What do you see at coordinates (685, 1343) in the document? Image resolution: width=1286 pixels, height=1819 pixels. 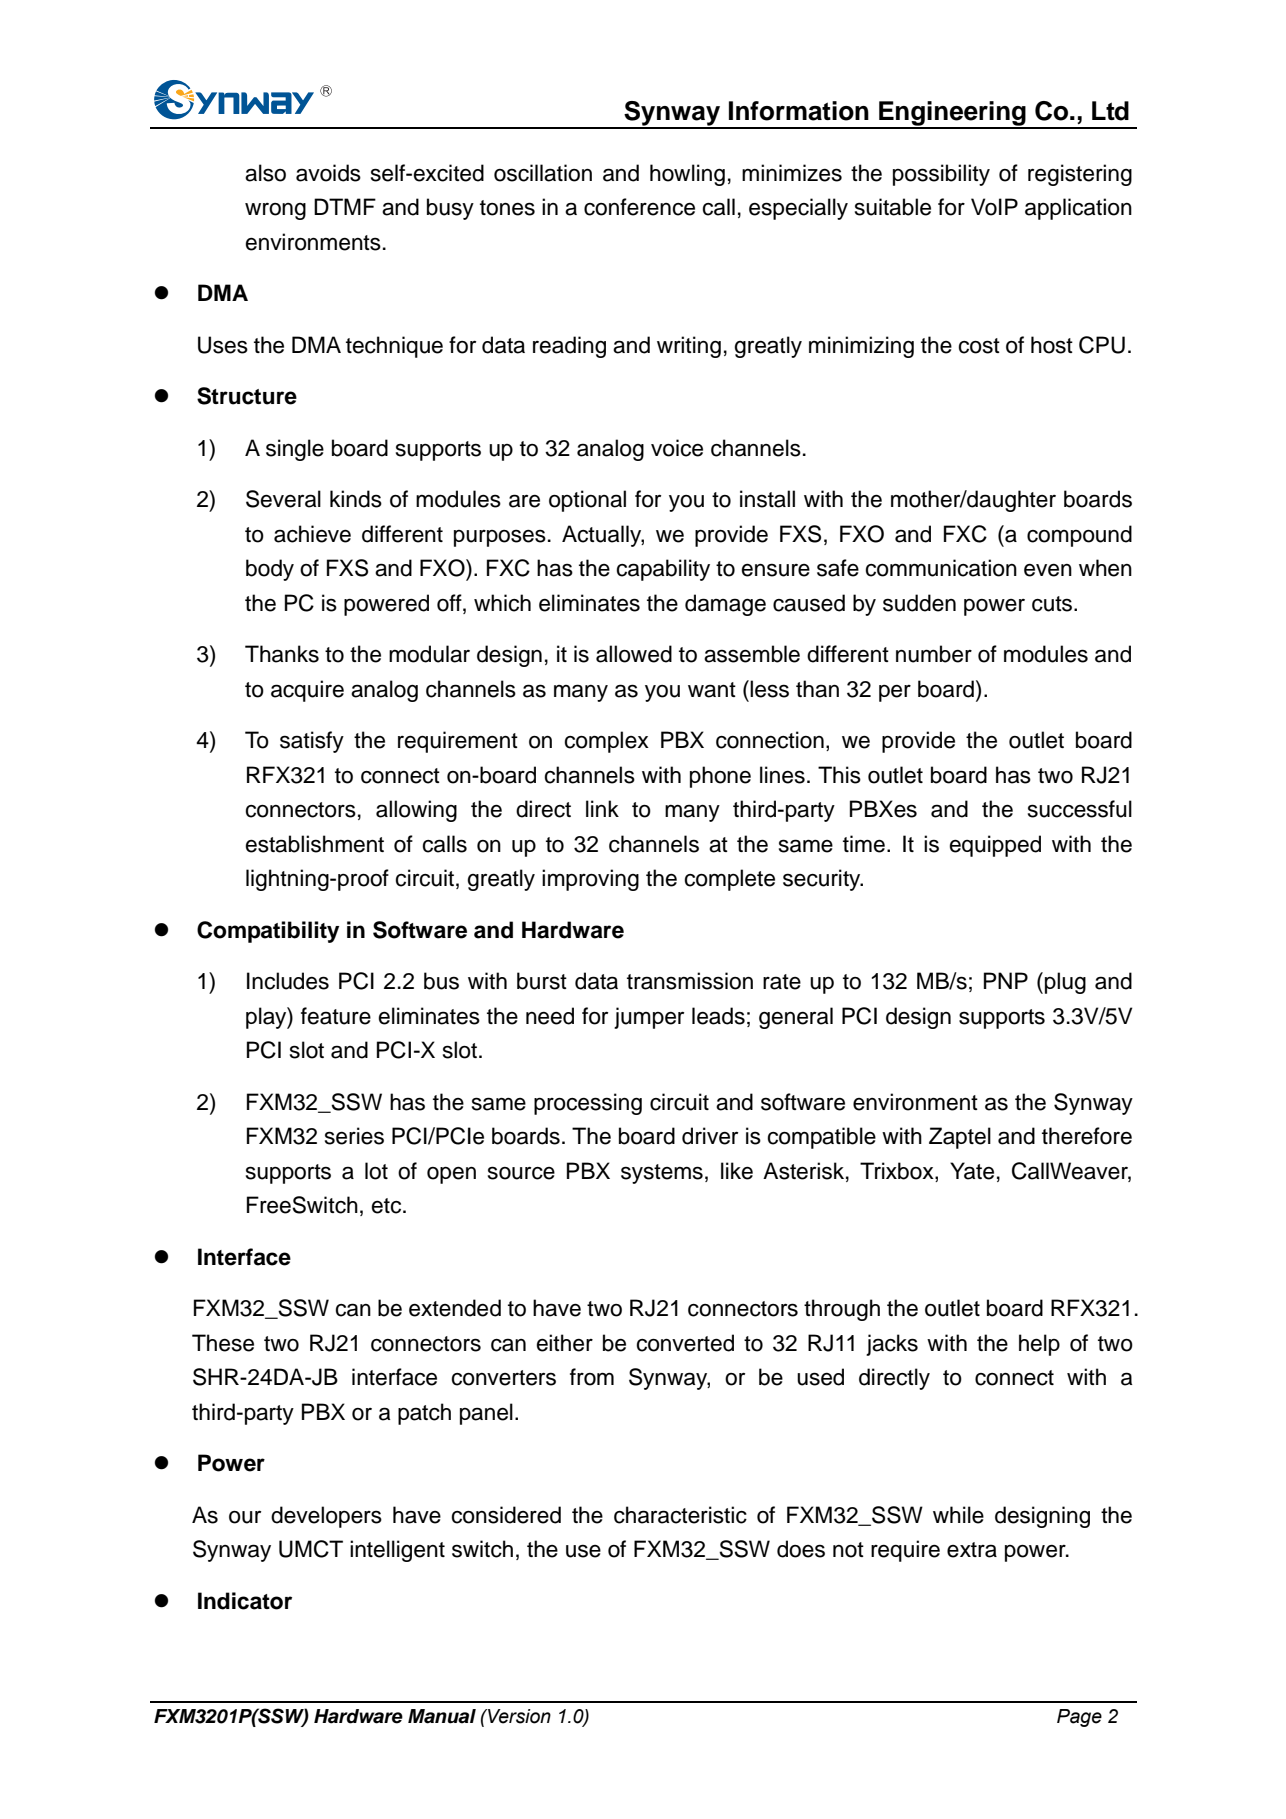 I see `converted` at bounding box center [685, 1343].
